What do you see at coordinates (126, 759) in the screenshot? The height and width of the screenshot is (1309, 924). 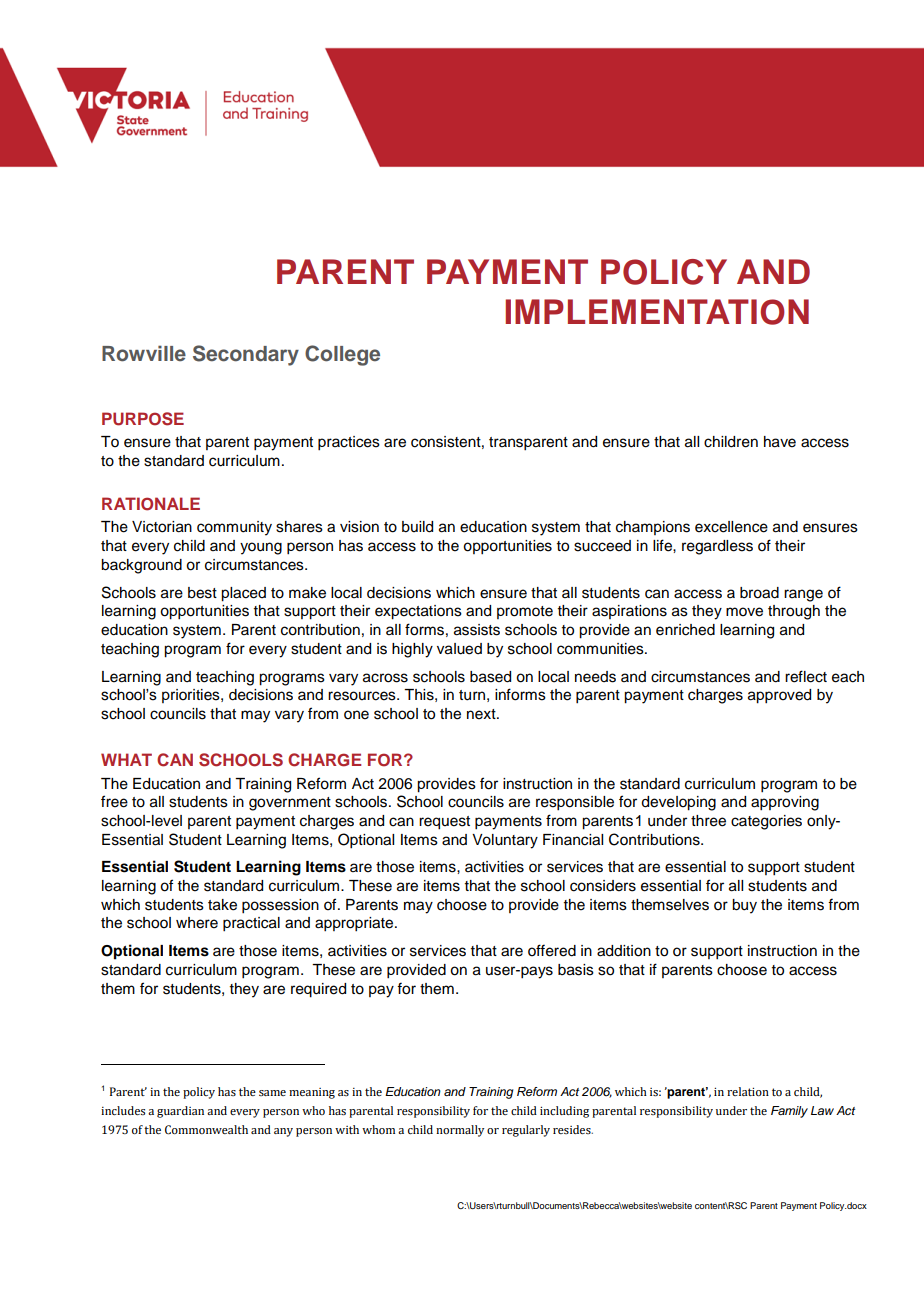 I see `WHAT` at bounding box center [126, 759].
